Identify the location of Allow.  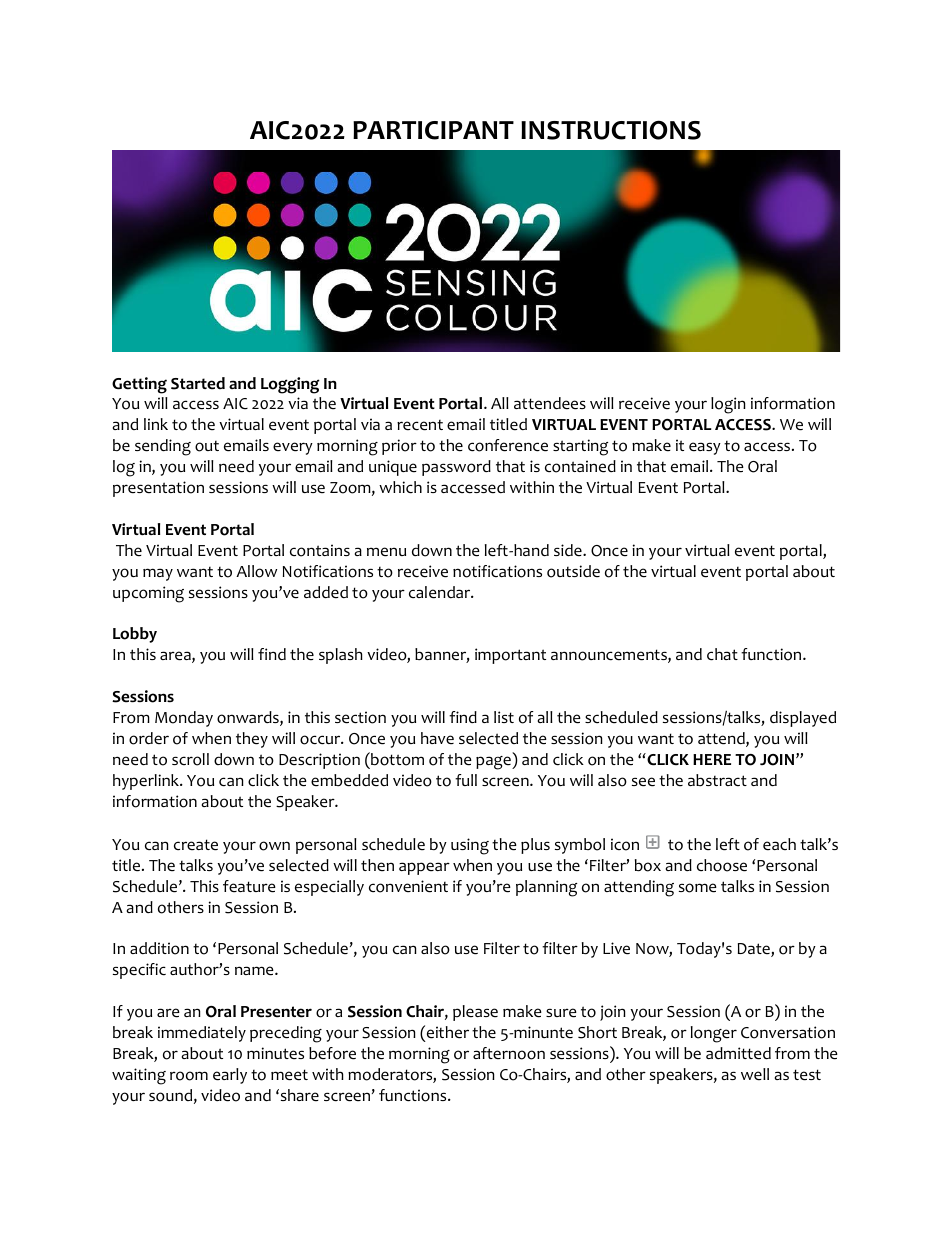
(256, 571).
